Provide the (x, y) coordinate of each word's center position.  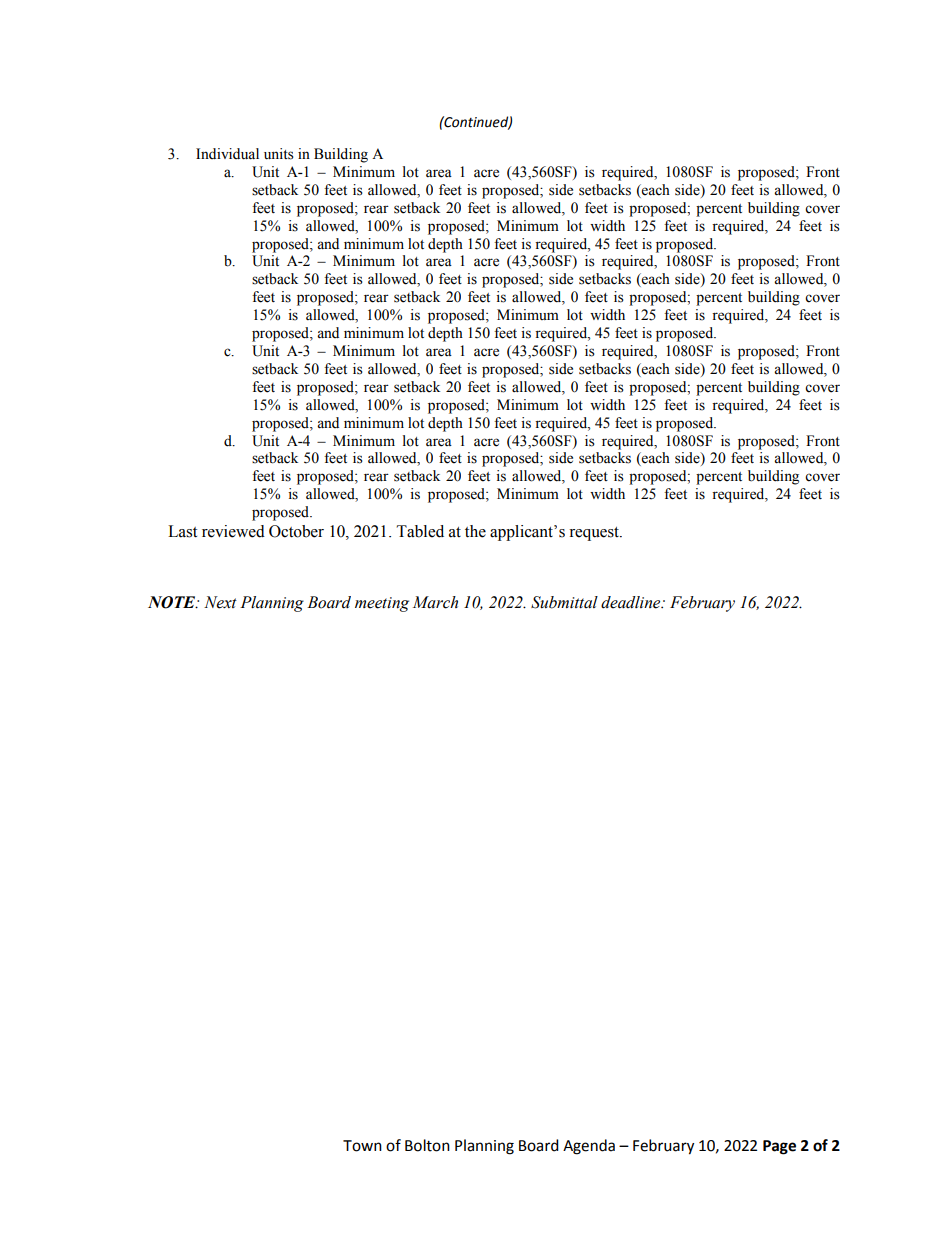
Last (182, 531)
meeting (382, 604)
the (475, 531)
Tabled (420, 531)
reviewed (233, 531)
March (435, 602)
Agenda (589, 1147)
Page (779, 1147)
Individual (227, 154)
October (296, 531)
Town (362, 1146)
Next (220, 602)
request (595, 534)
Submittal (564, 602)
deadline (632, 602)
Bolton (427, 1145)
